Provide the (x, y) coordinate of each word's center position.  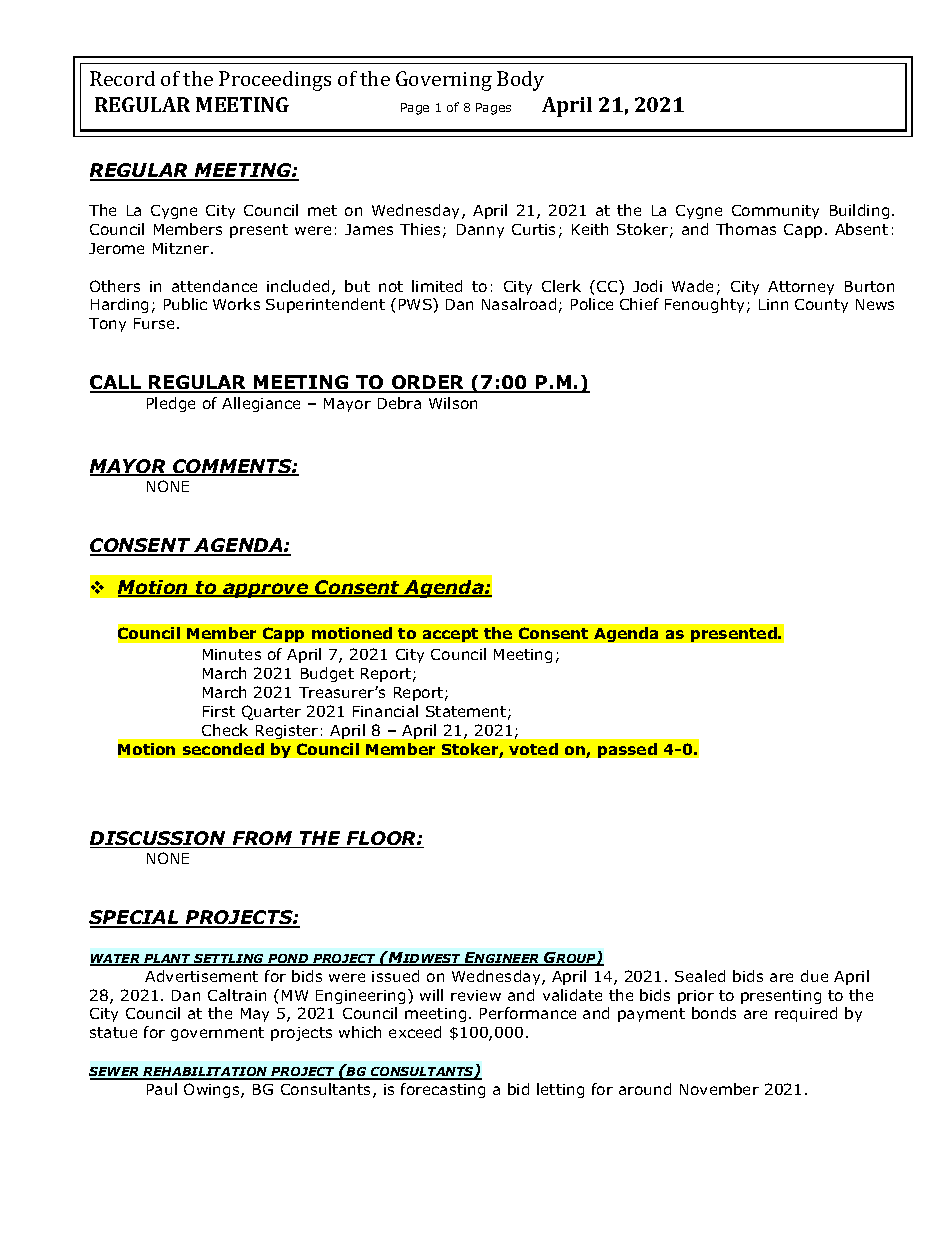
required (806, 1014)
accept (450, 635)
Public (185, 304)
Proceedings (275, 81)
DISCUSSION (159, 839)
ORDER (428, 383)
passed (627, 750)
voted (533, 749)
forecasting (443, 1090)
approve (265, 590)
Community (775, 212)
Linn (773, 304)
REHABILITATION (206, 1073)
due (814, 976)
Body (520, 81)
